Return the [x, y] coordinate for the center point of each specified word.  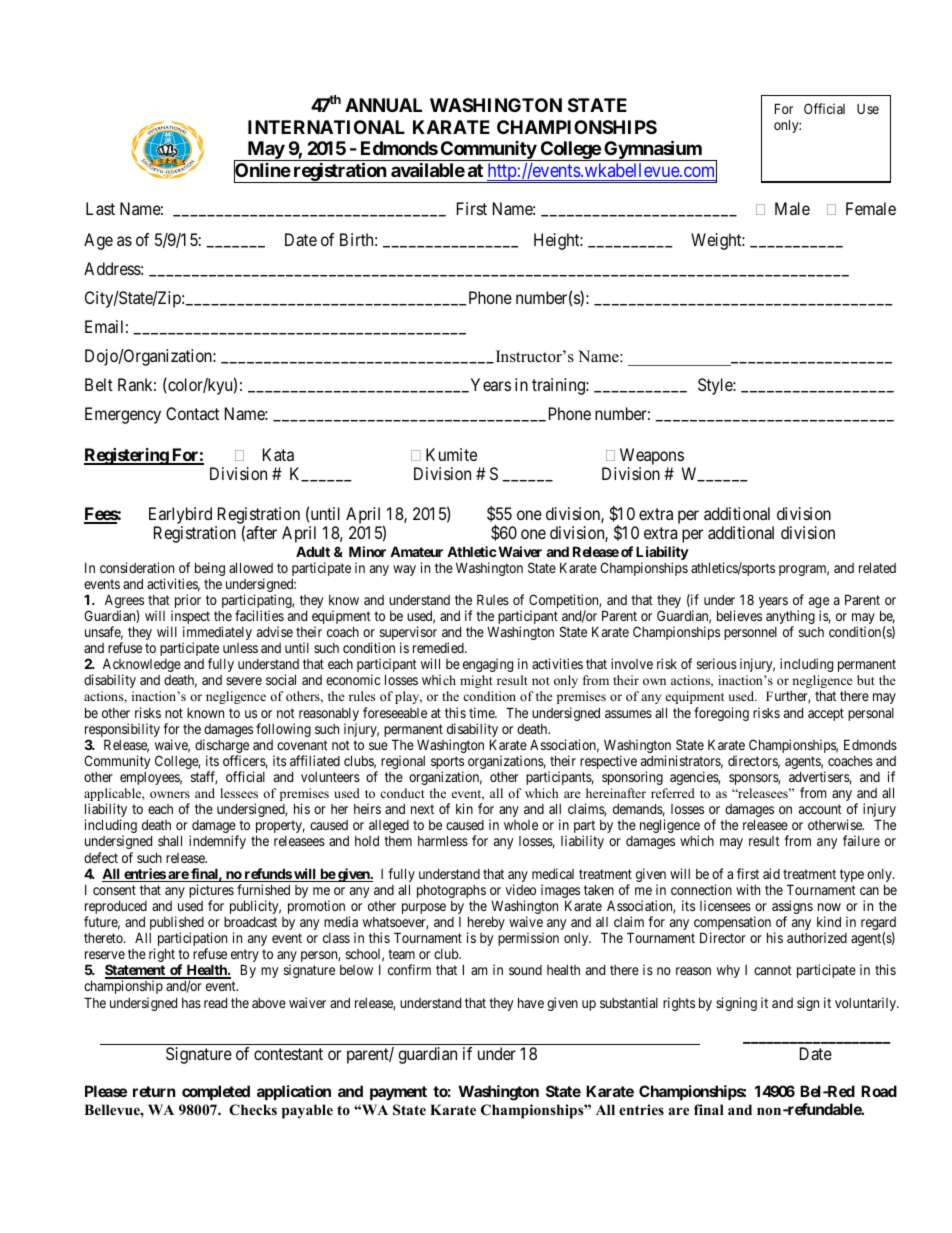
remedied [439, 647]
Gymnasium [653, 150]
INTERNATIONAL [326, 127]
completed [216, 1092]
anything [790, 618]
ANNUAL [383, 105]
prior [186, 602]
